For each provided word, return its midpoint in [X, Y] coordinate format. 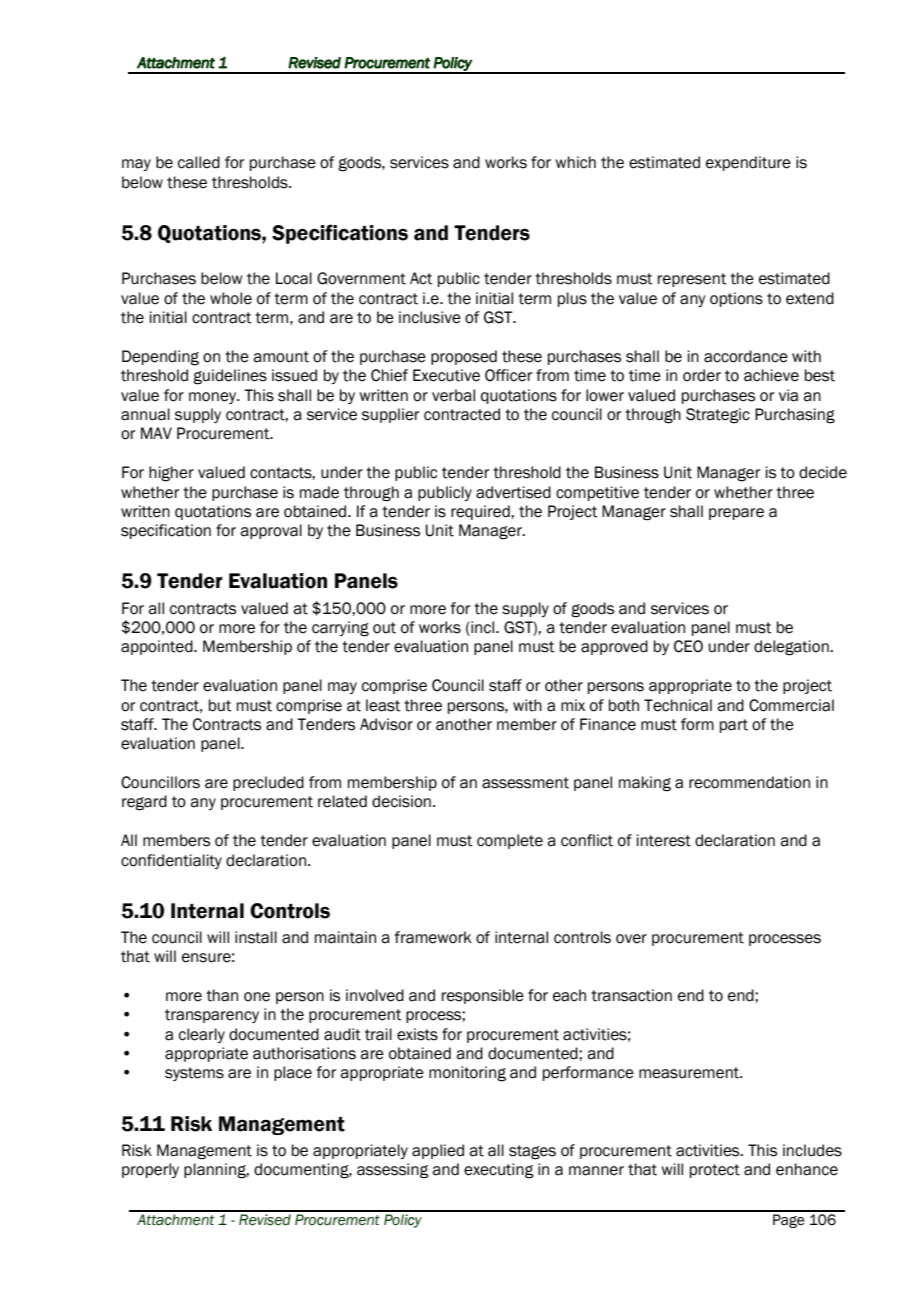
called [199, 162]
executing [499, 1171]
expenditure [748, 163]
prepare [736, 514]
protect [715, 1171]
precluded [268, 783]
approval [271, 531]
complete [510, 841]
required [481, 512]
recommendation [749, 782]
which [576, 162]
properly [150, 1170]
